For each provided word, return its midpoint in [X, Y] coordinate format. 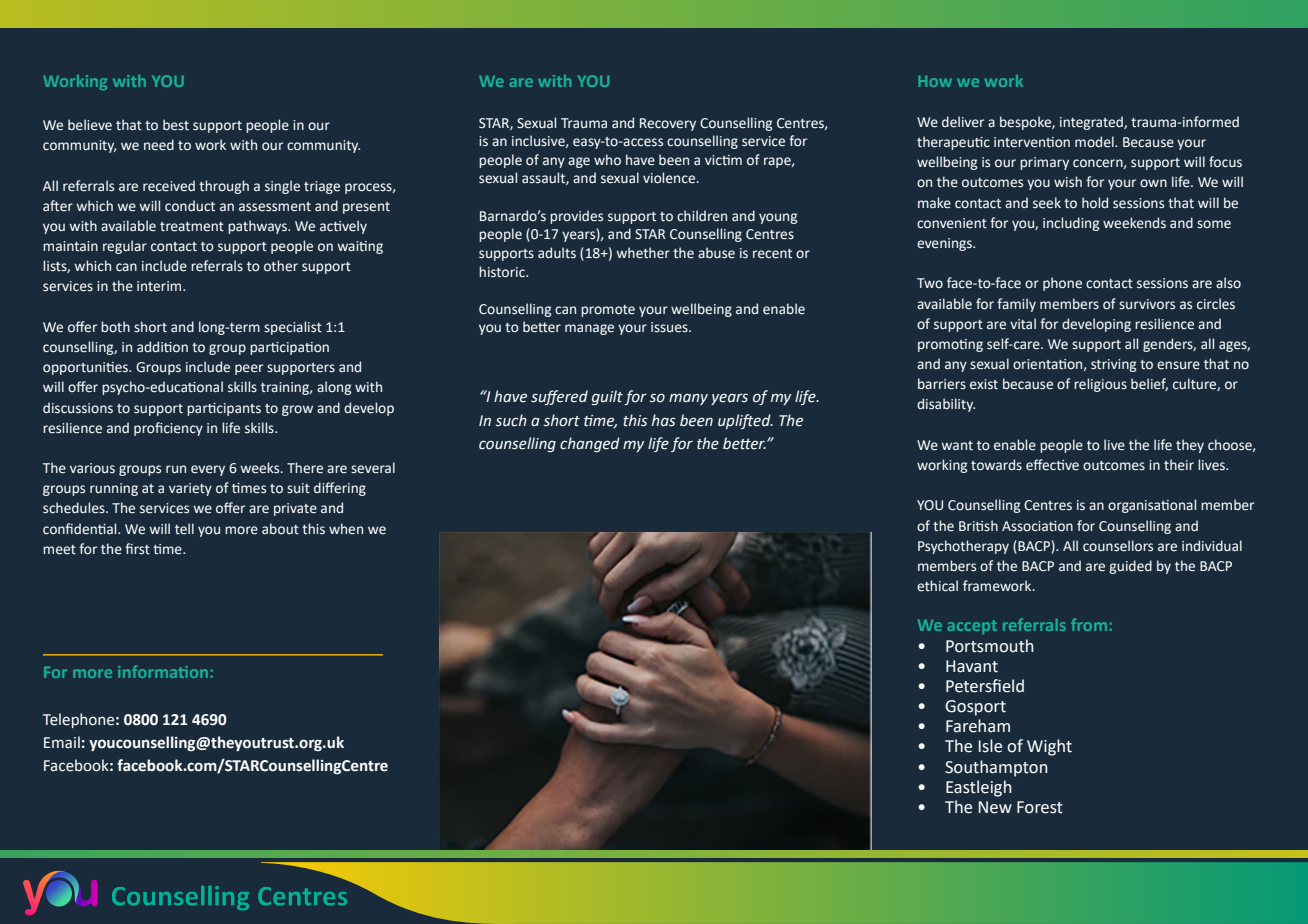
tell [184, 529]
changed [590, 444]
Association [1037, 526]
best [176, 125]
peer [249, 369]
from [1089, 624]
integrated [1092, 123]
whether [643, 253]
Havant [972, 666]
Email [62, 742]
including [1071, 224]
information [163, 671]
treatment [192, 227]
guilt [607, 397]
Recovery [668, 124]
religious [1100, 385]
